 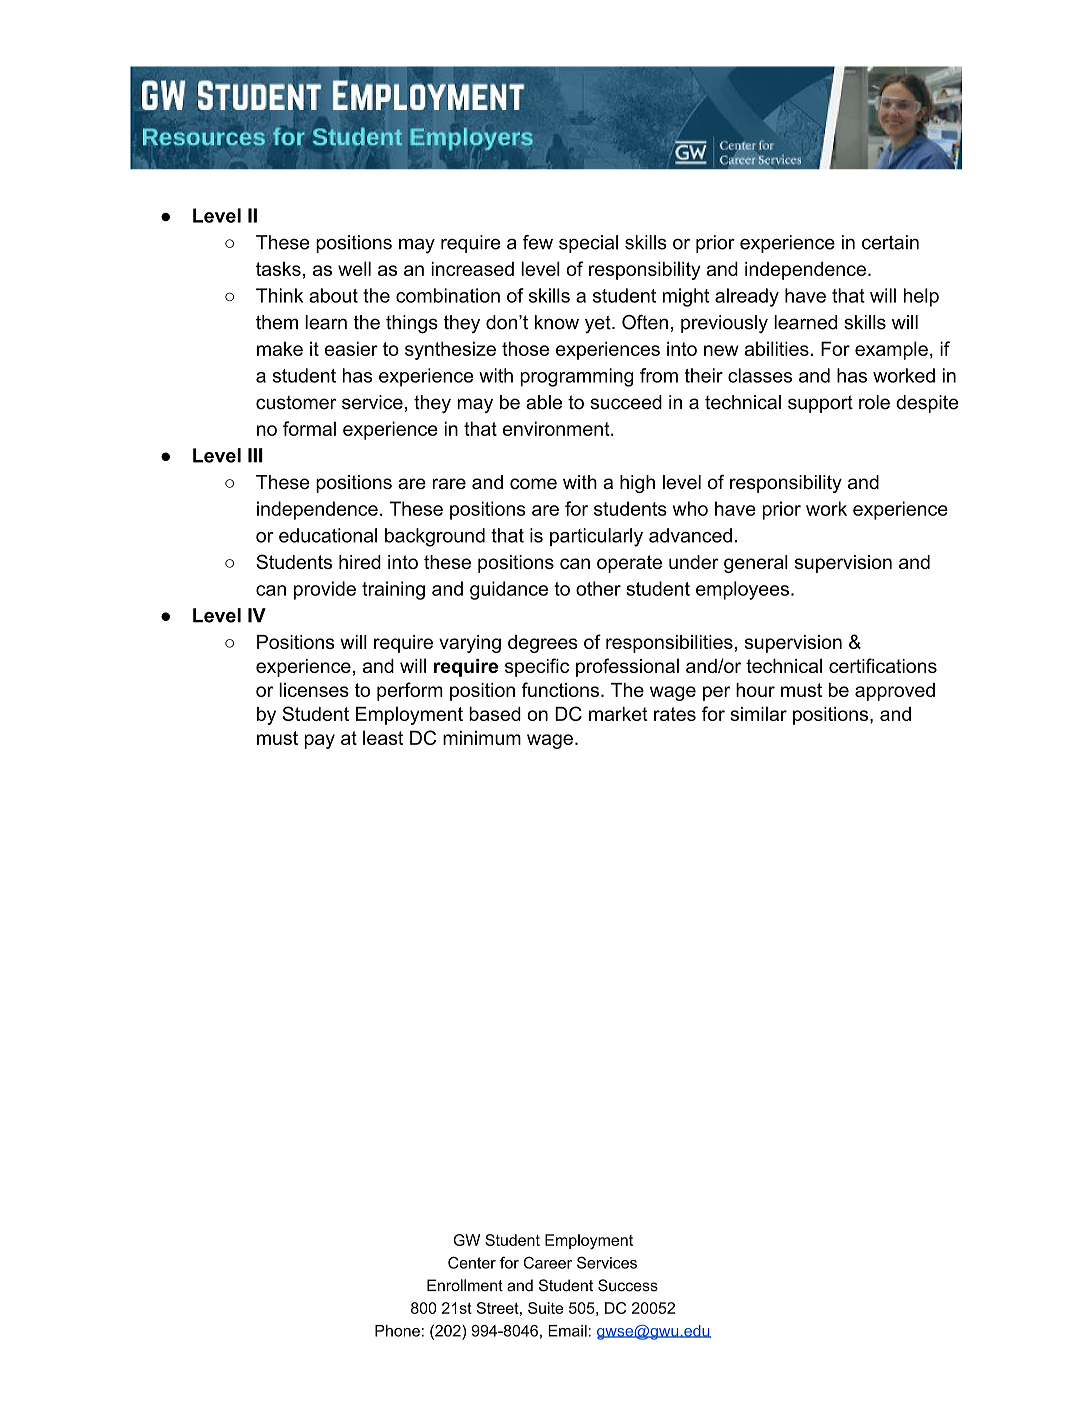 What do you see at coordinates (588, 244) in the image?
I see `special` at bounding box center [588, 244].
